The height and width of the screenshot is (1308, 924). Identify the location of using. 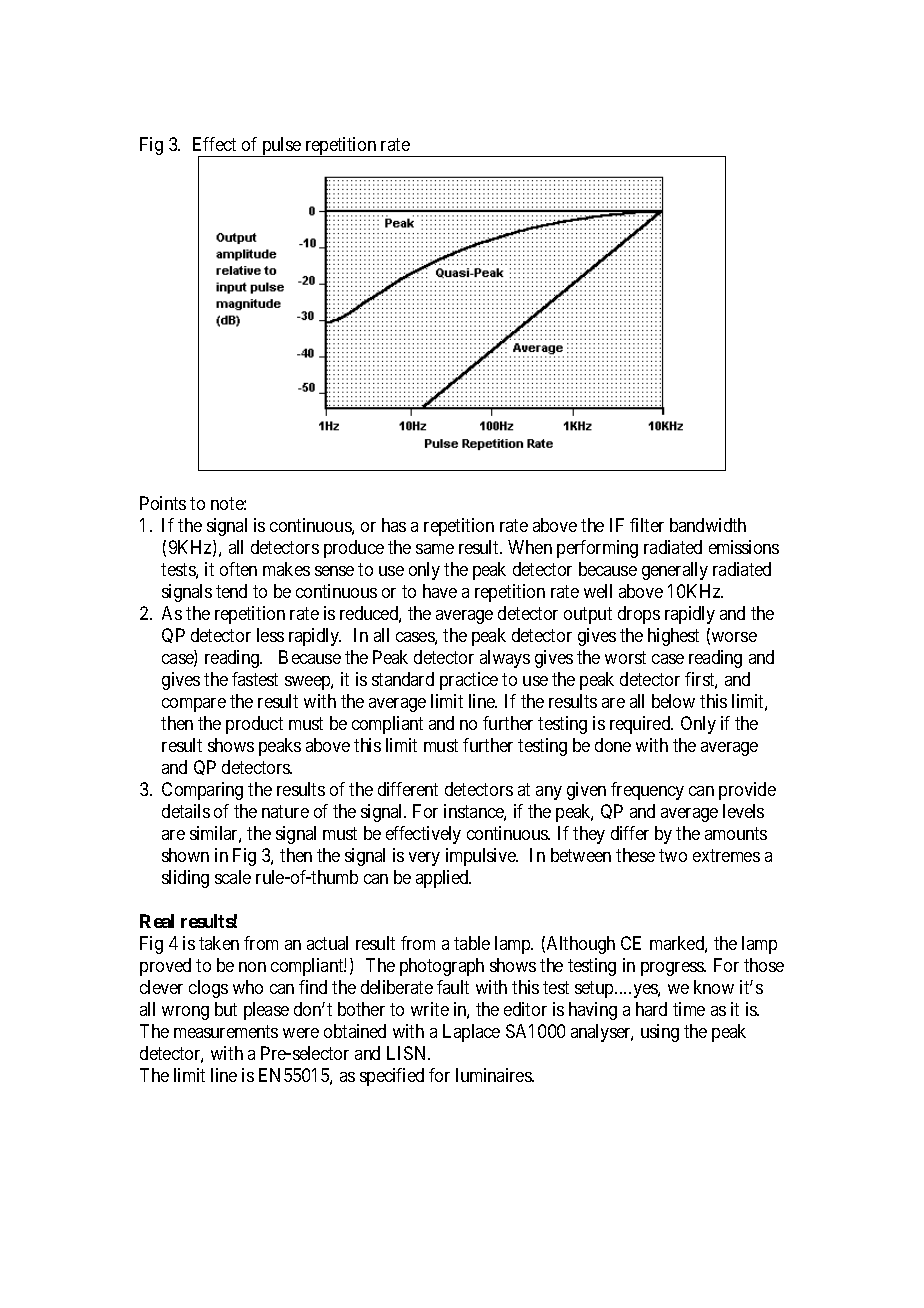
(660, 1033).
